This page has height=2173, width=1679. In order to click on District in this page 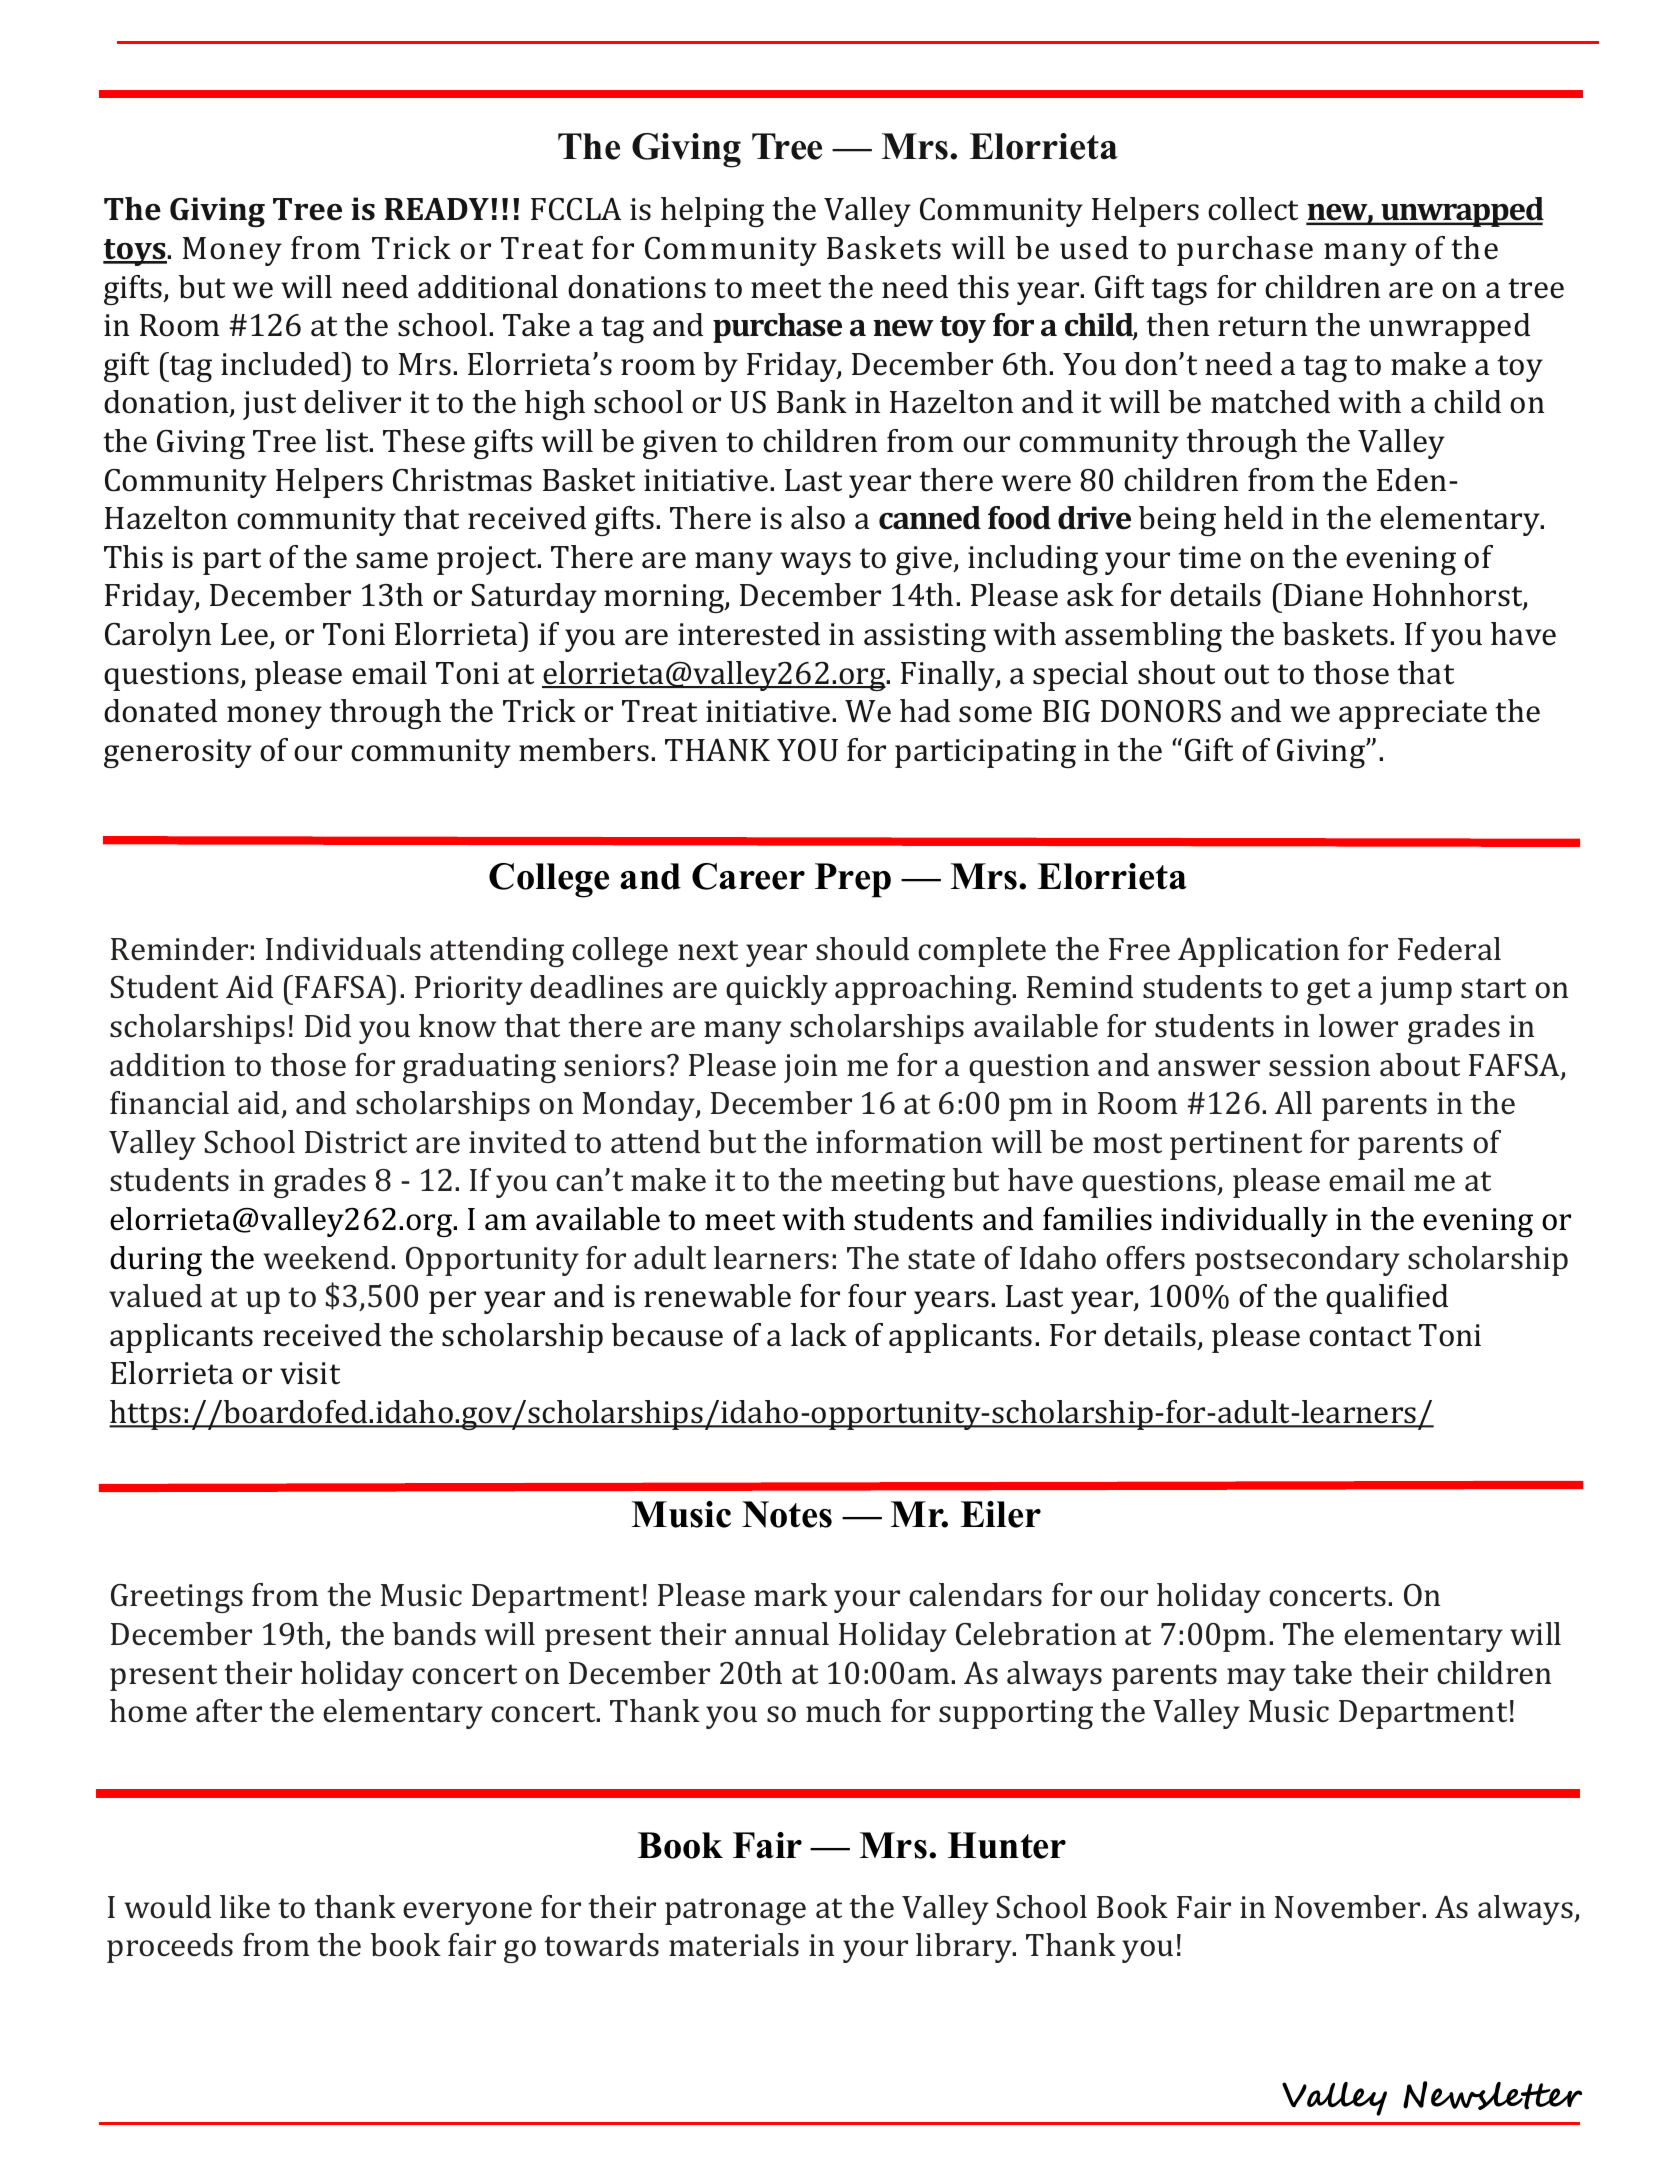, I will do `click(356, 1142)`.
